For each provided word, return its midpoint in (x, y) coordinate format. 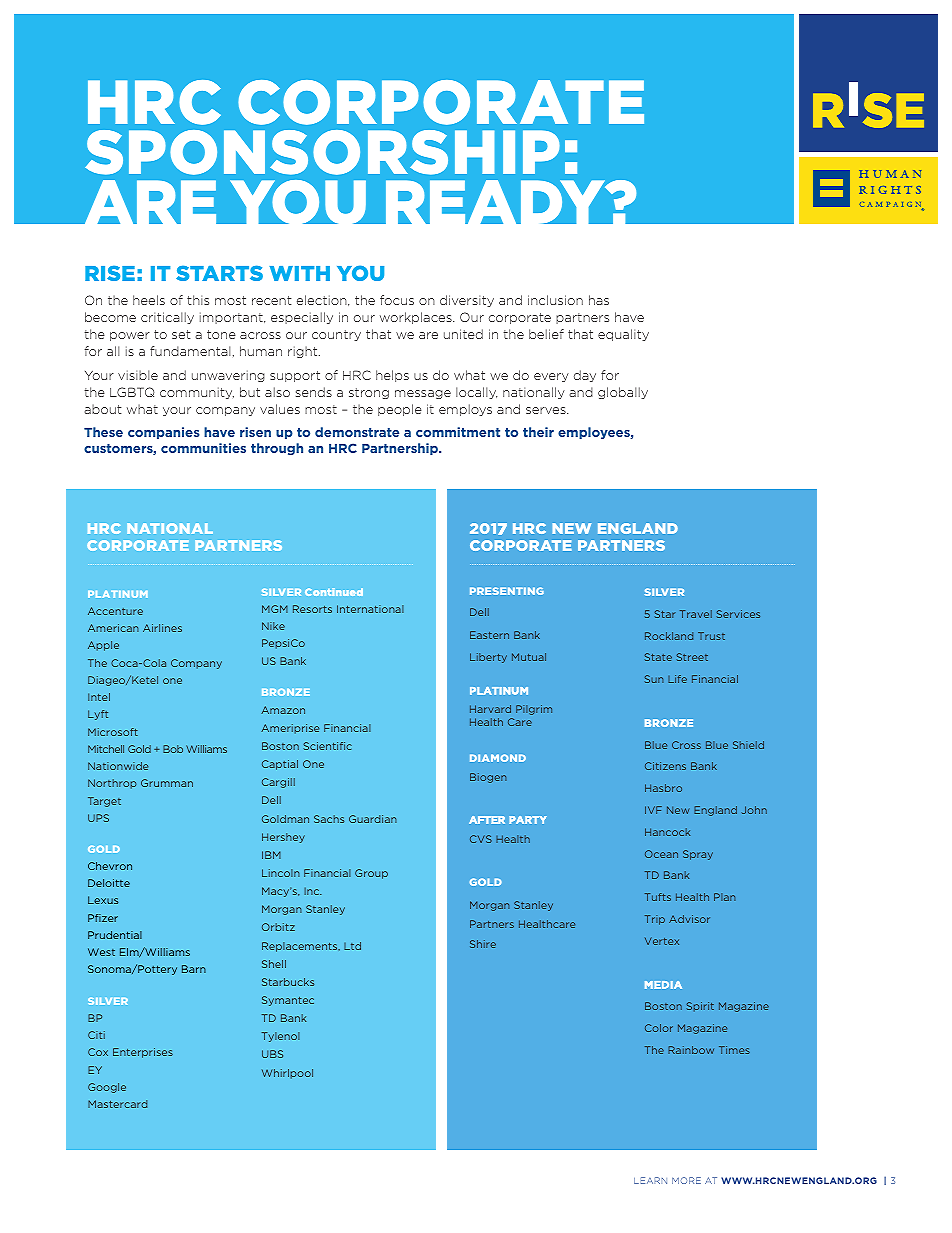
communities (203, 448)
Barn (194, 969)
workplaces (417, 318)
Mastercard (117, 1104)
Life (677, 679)
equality (623, 335)
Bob (173, 749)
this (198, 300)
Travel (696, 614)
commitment (458, 432)
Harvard (490, 709)
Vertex (662, 941)
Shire (483, 944)
